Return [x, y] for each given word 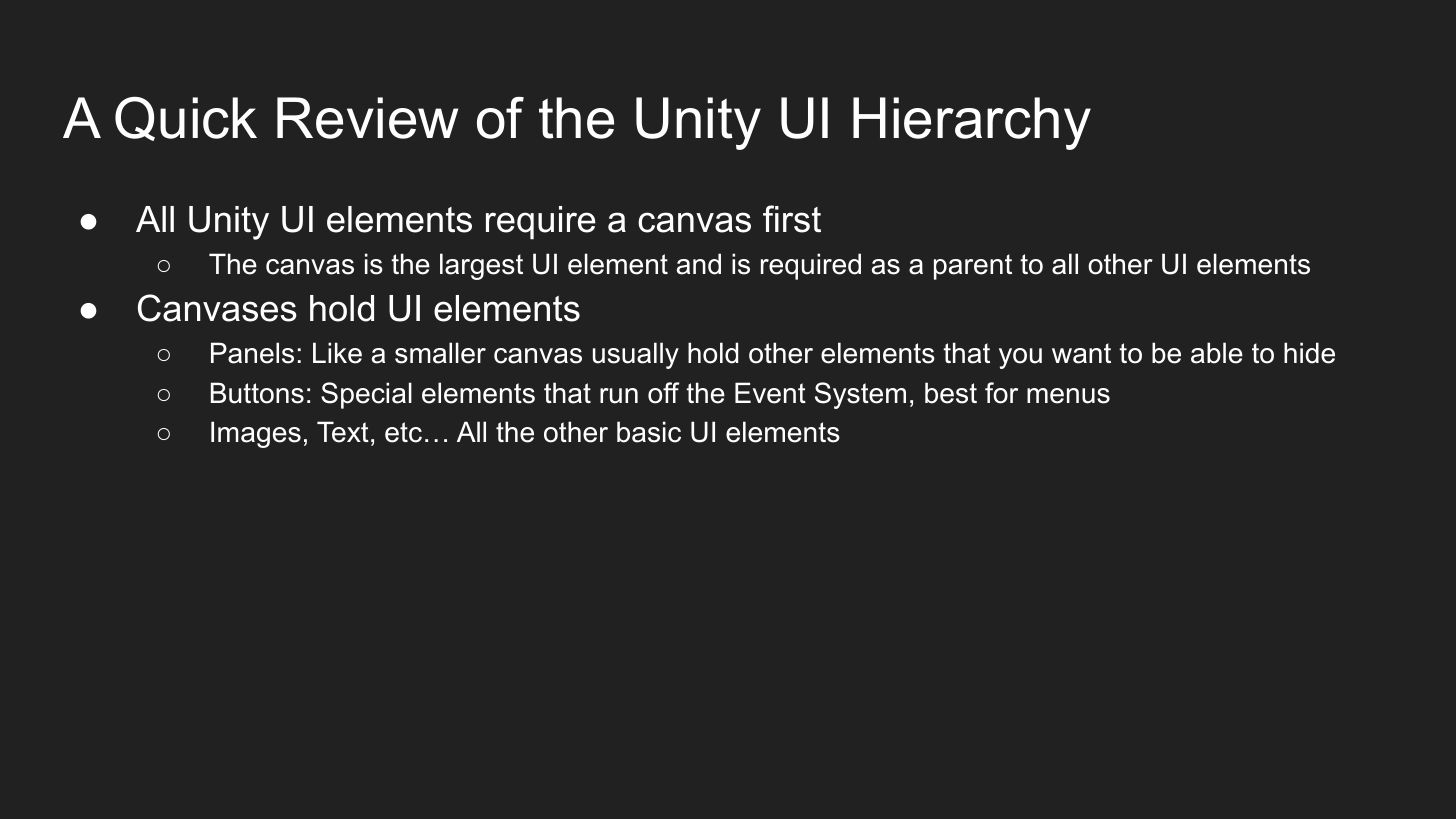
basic [649, 432]
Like [337, 353]
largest [481, 266]
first [792, 219]
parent [973, 267]
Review [367, 118]
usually [636, 355]
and [699, 264]
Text [343, 432]
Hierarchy [972, 123]
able [1217, 353]
